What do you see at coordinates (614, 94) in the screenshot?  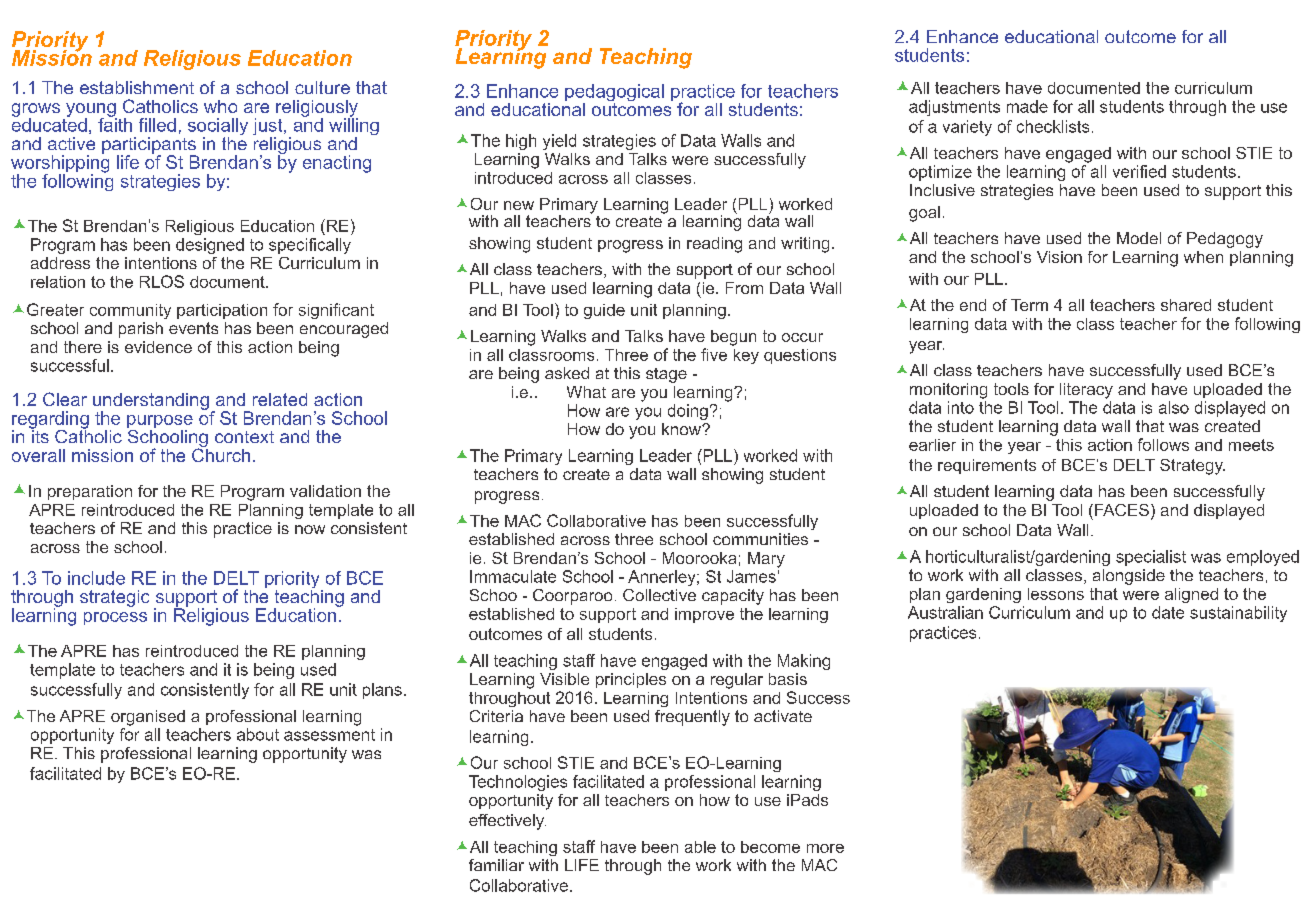 I see `pedagogical` at bounding box center [614, 94].
